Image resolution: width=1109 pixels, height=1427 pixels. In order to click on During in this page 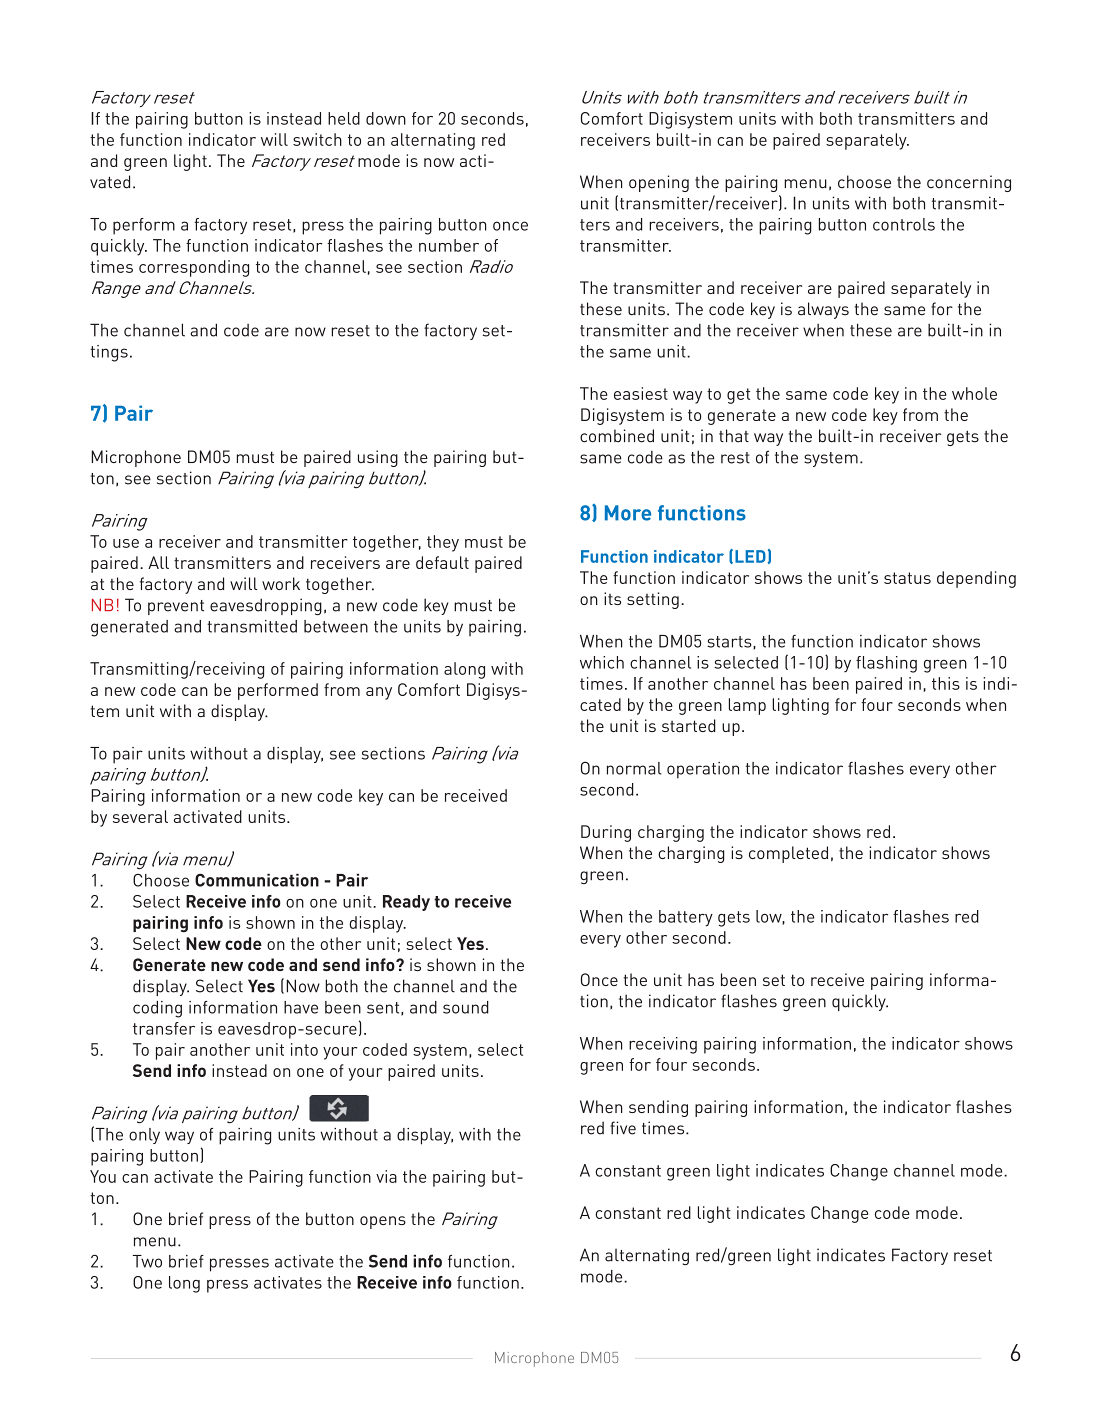, I will do `click(606, 833)`.
